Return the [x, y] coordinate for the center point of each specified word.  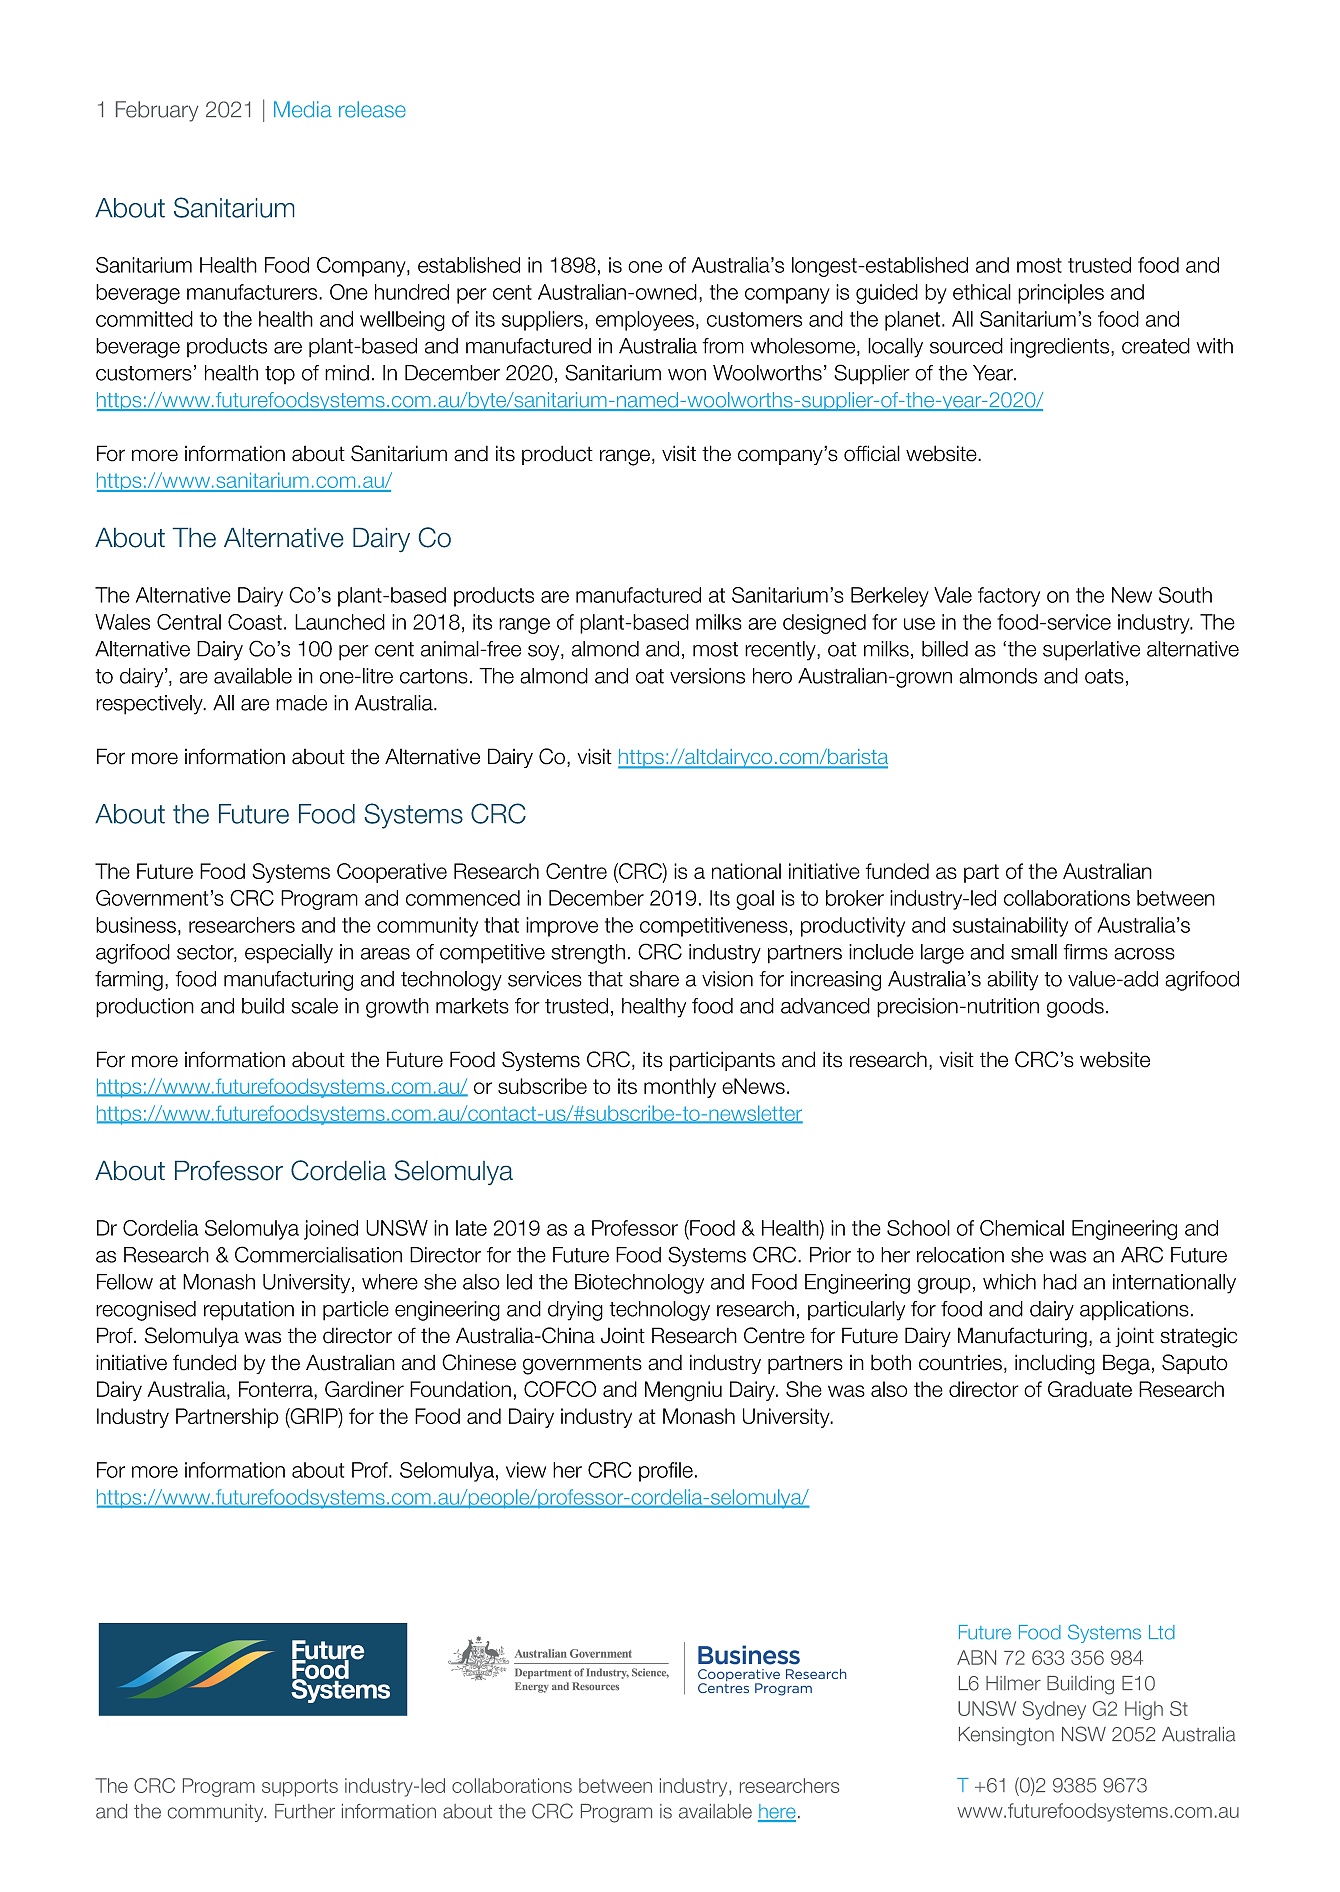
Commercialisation [318, 1254]
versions [707, 676]
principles [1061, 294]
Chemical [1022, 1228]
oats [1104, 676]
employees [645, 321]
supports [300, 1788]
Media [303, 109]
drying [575, 1311]
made [301, 703]
